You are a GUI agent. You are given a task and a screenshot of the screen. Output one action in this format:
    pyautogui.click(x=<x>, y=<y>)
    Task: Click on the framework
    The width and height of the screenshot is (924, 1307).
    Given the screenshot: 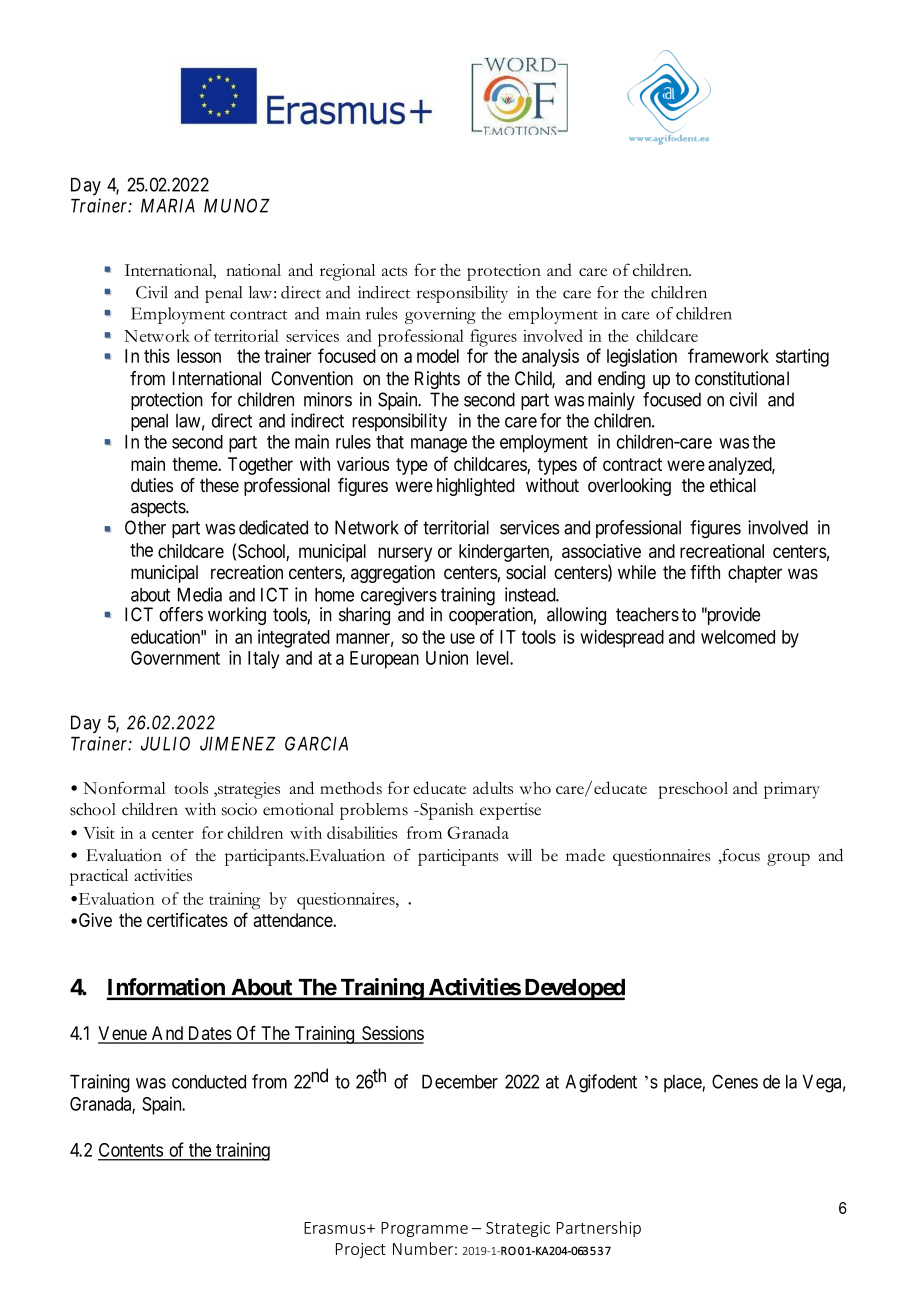 What is the action you would take?
    pyautogui.click(x=728, y=355)
